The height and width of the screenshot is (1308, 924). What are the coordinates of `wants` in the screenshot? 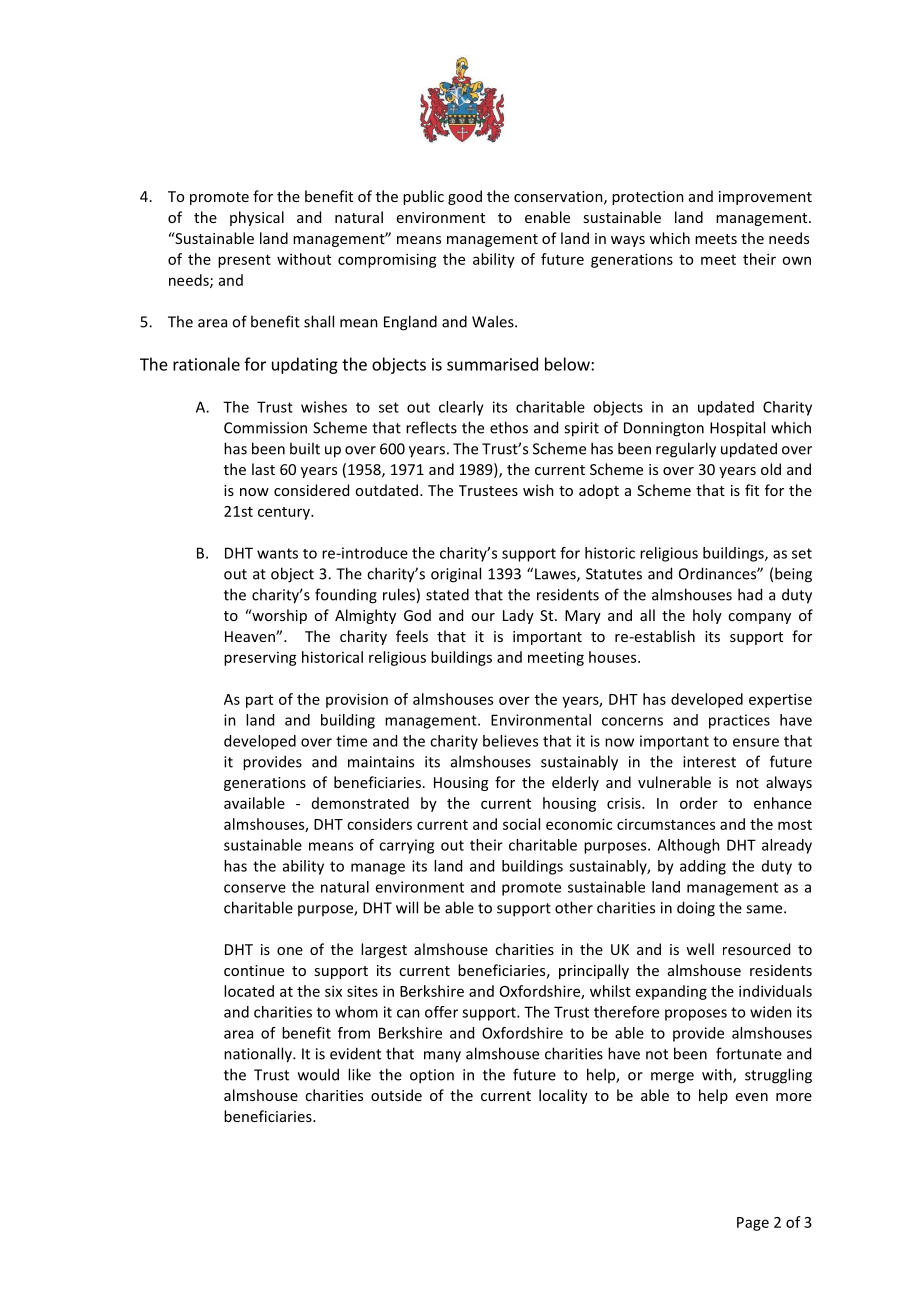 It's located at (277, 553).
